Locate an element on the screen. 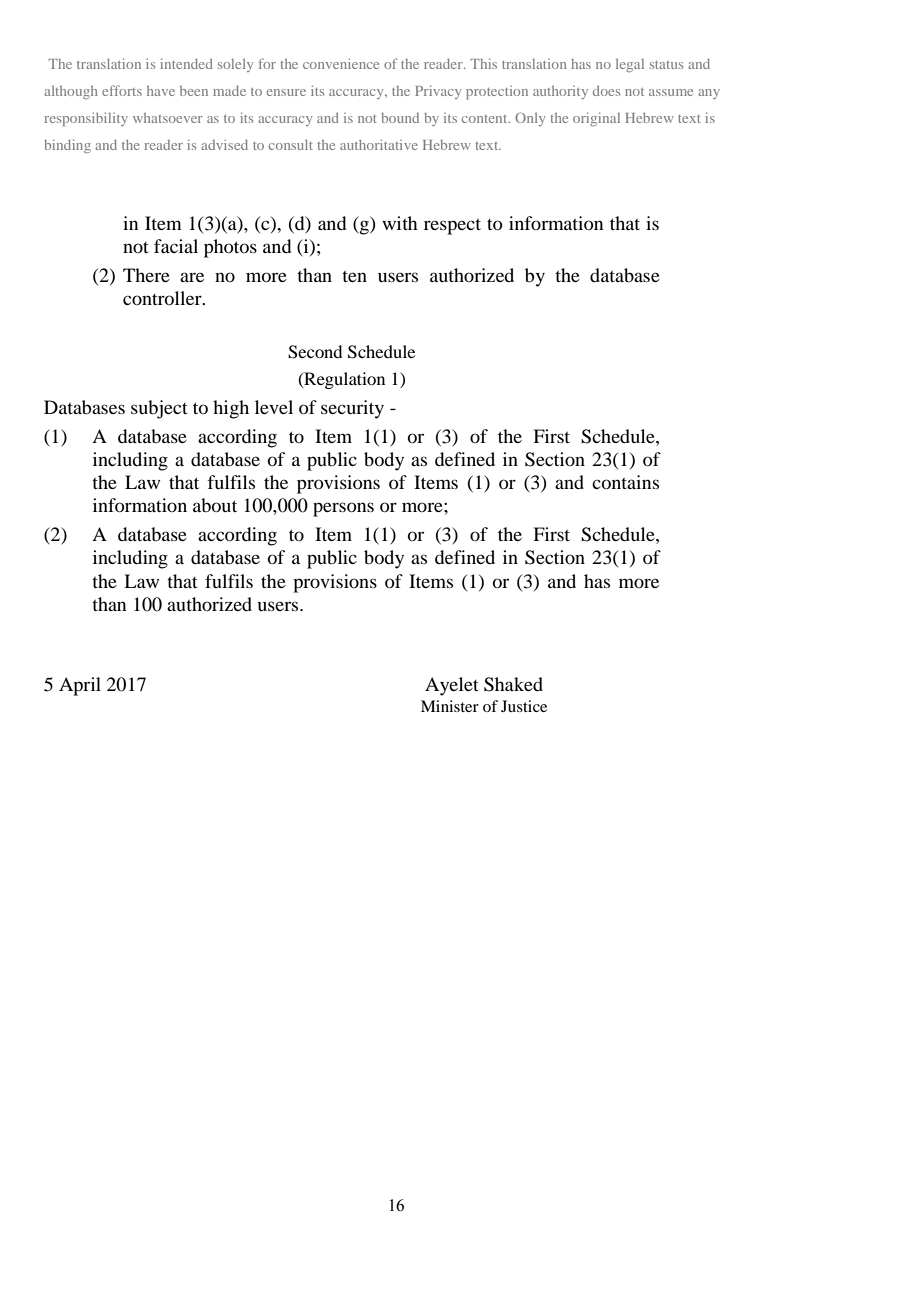 Image resolution: width=924 pixels, height=1308 pixels. There is located at coordinates (146, 275).
